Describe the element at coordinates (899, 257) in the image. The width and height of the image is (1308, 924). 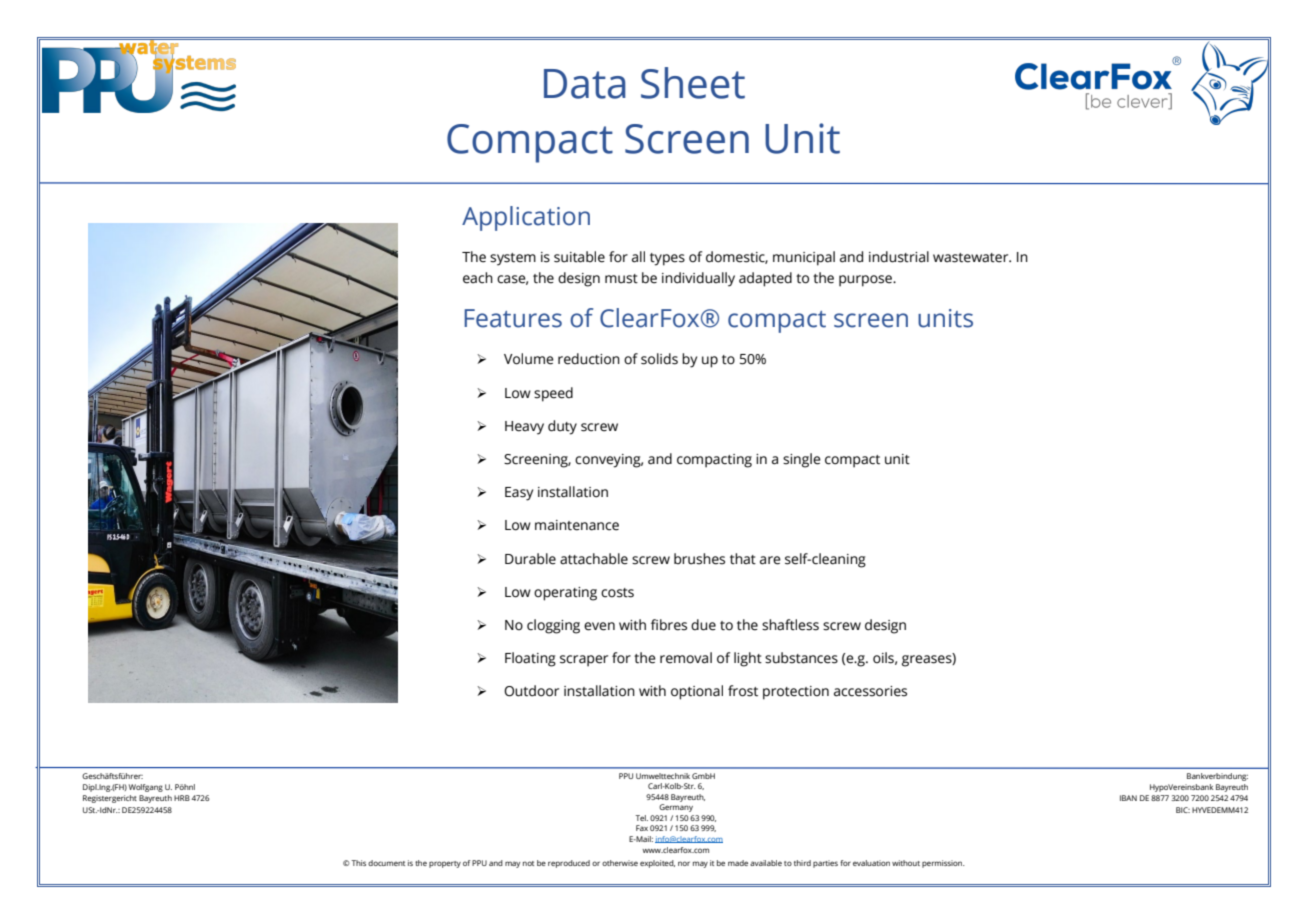
I see `industrial` at that location.
